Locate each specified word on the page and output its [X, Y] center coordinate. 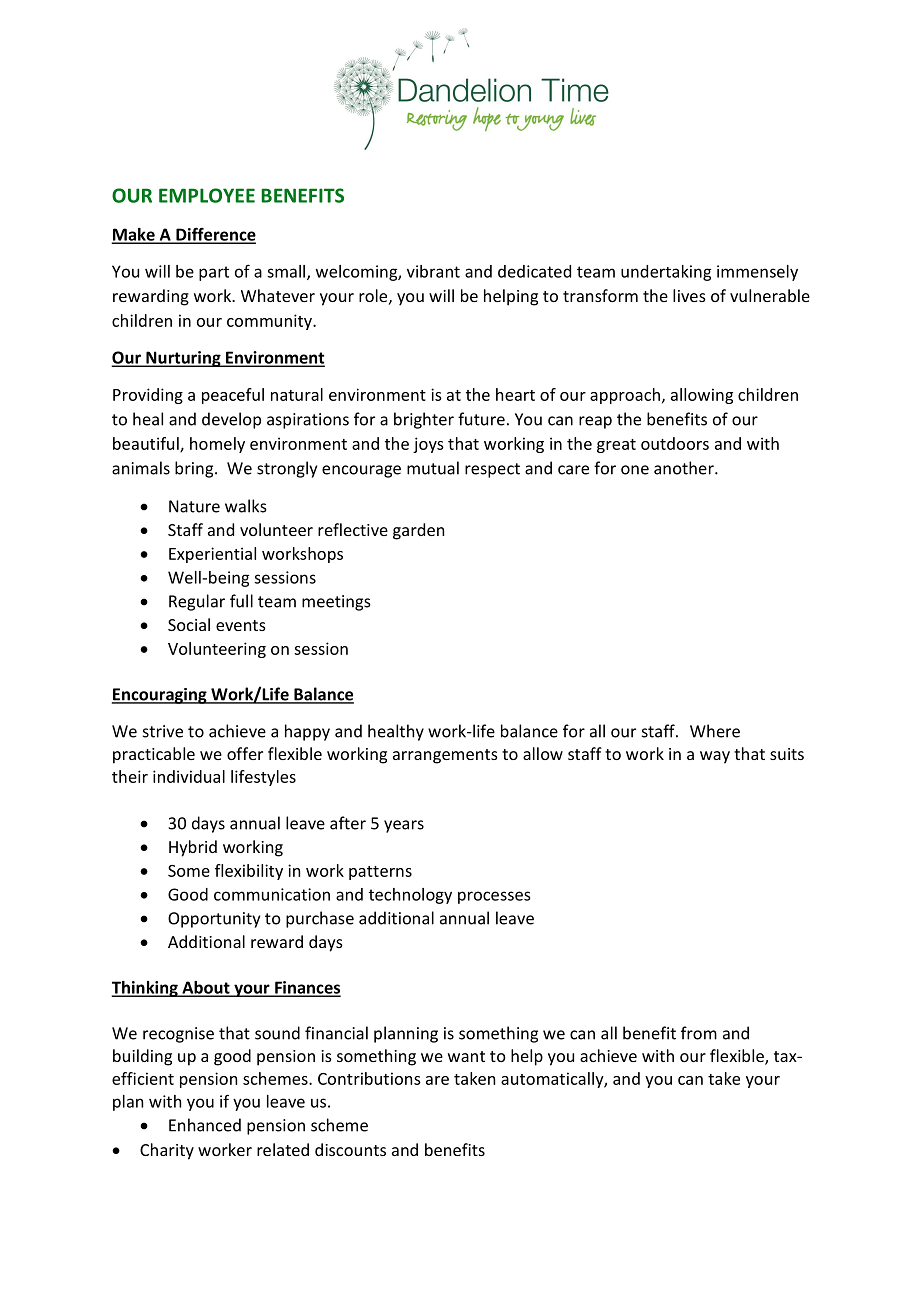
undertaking [666, 273]
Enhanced [205, 1125]
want [466, 1056]
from [699, 1033]
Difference [215, 235]
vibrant [433, 271]
